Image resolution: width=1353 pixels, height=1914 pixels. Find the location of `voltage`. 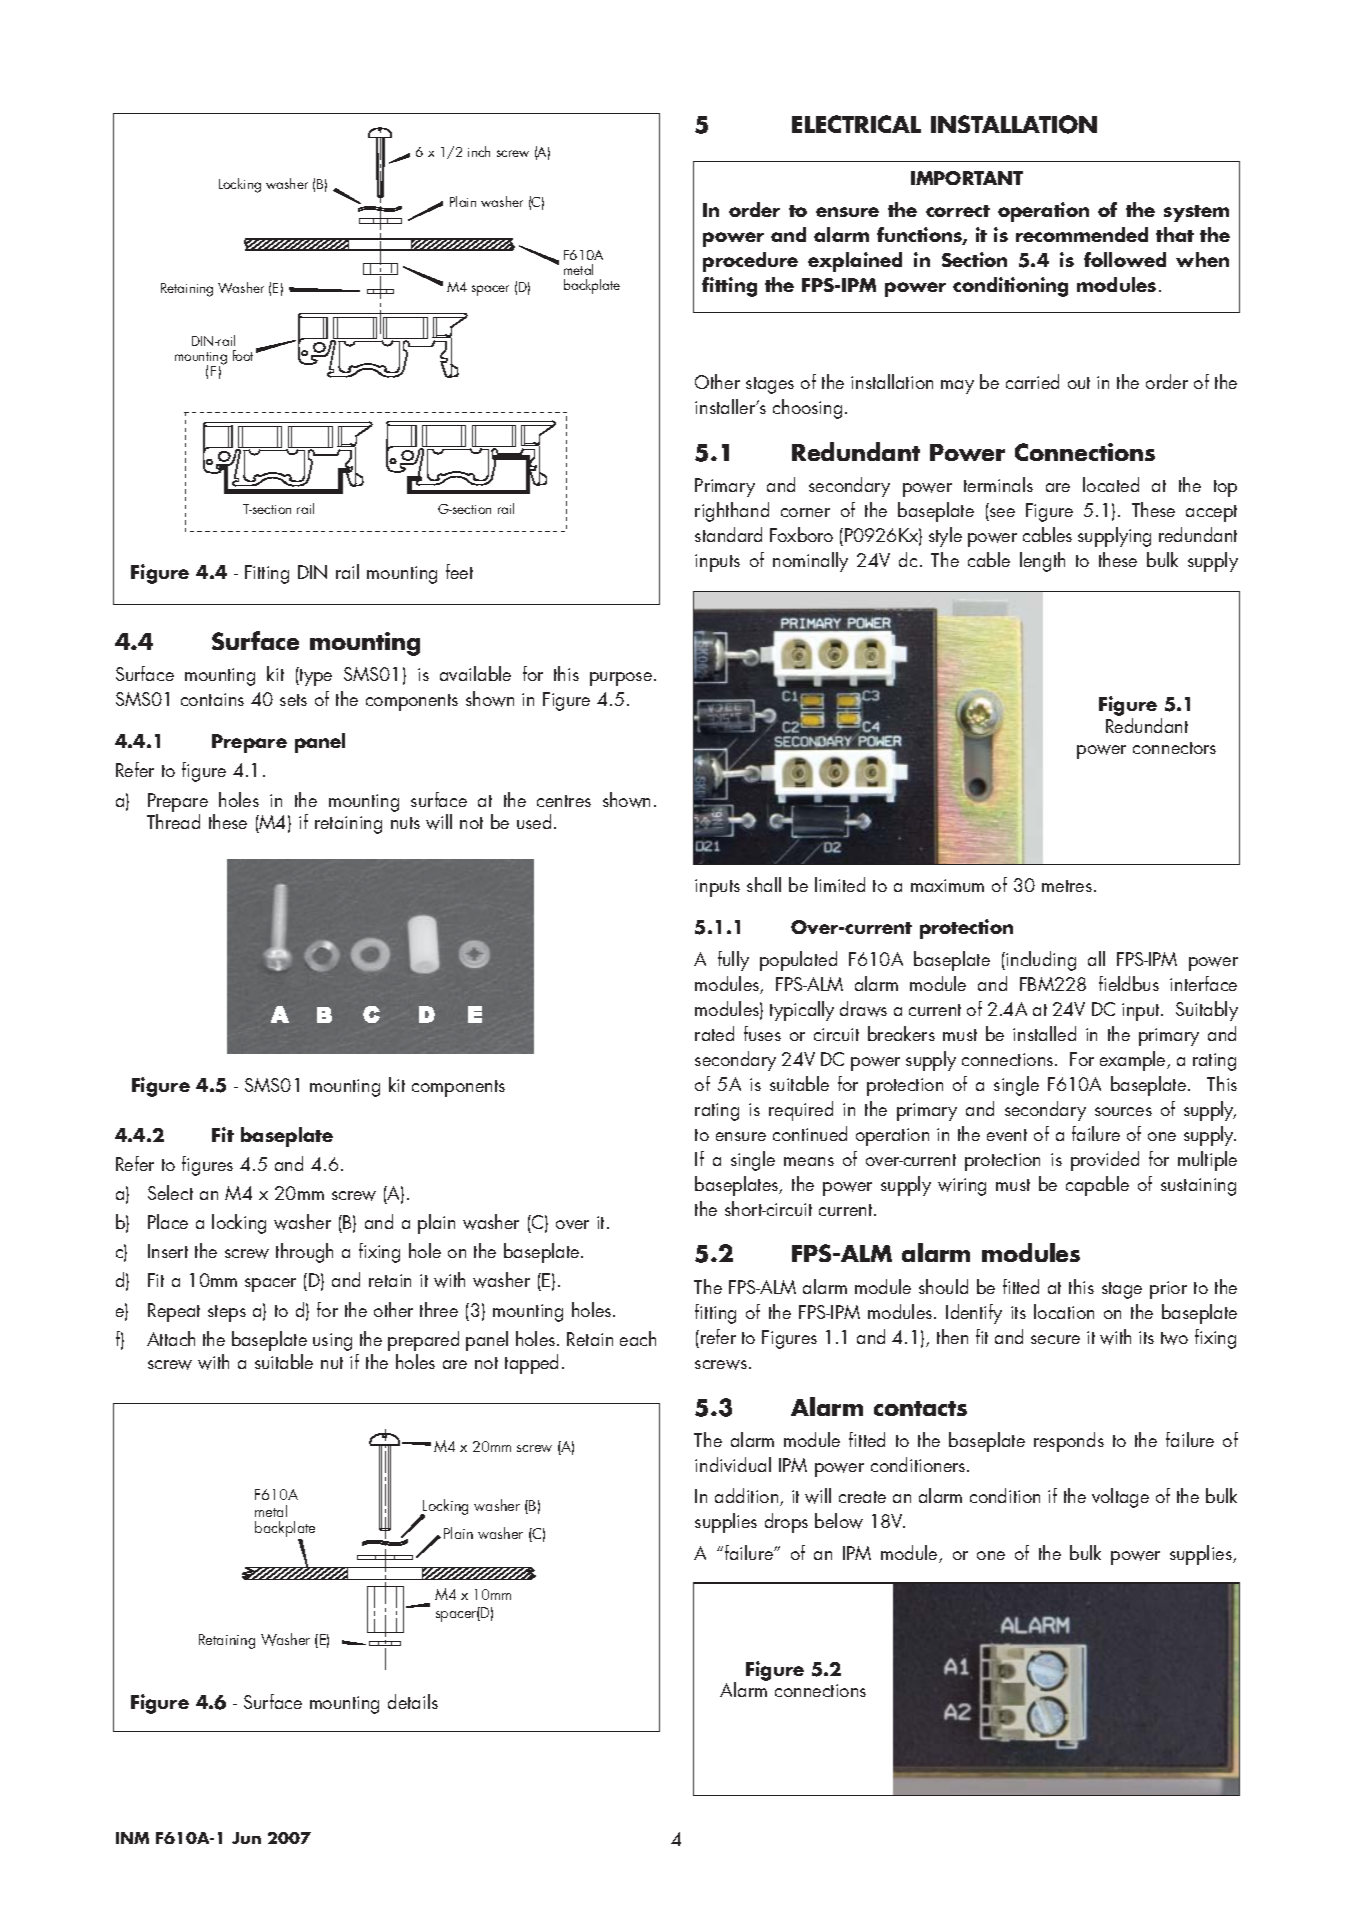

voltage is located at coordinates (1120, 1498).
